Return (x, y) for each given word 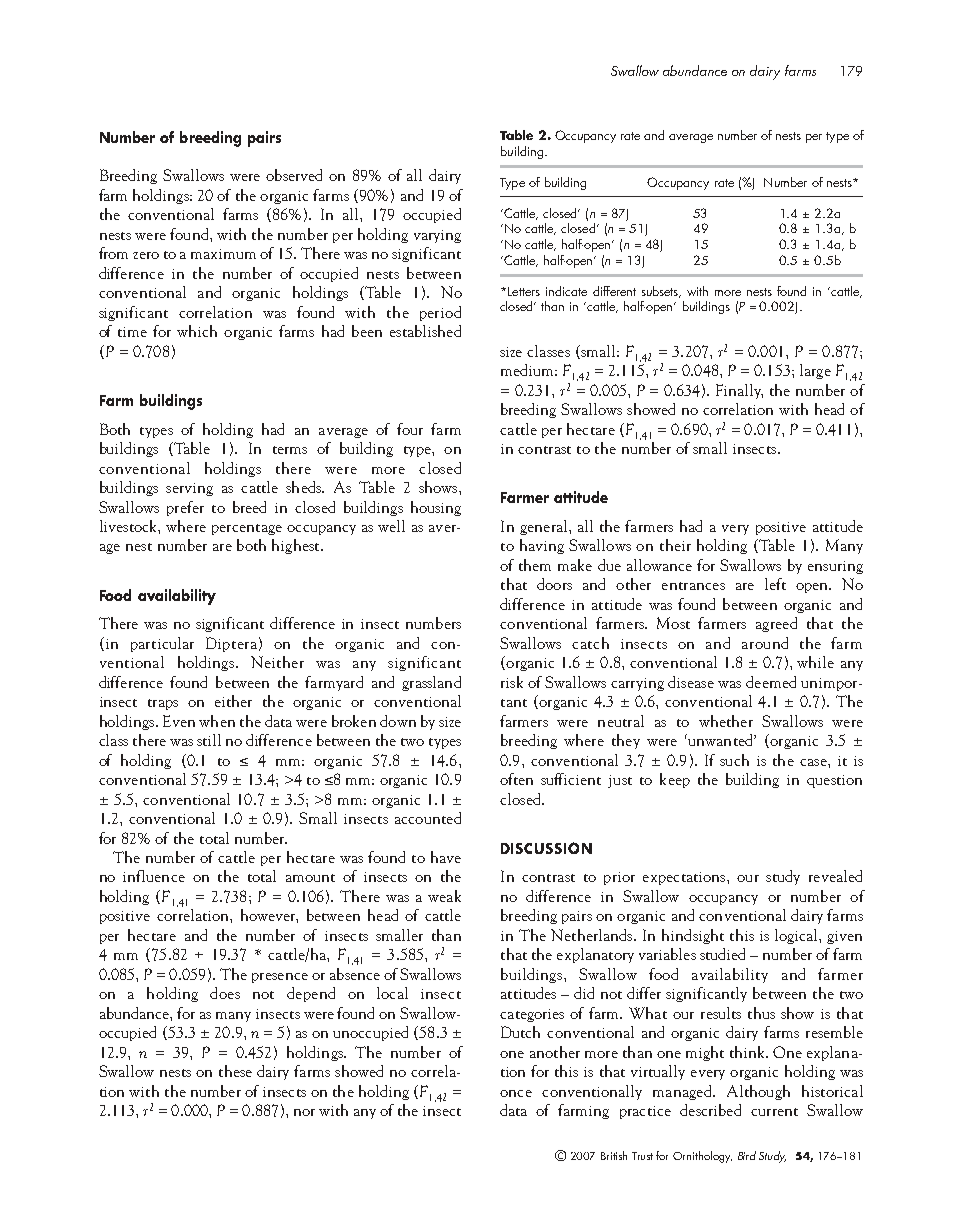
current (774, 1112)
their (675, 545)
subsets (661, 292)
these (235, 1071)
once (516, 1093)
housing (436, 508)
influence (154, 876)
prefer (185, 508)
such (734, 760)
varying (437, 236)
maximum (223, 254)
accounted (428, 818)
